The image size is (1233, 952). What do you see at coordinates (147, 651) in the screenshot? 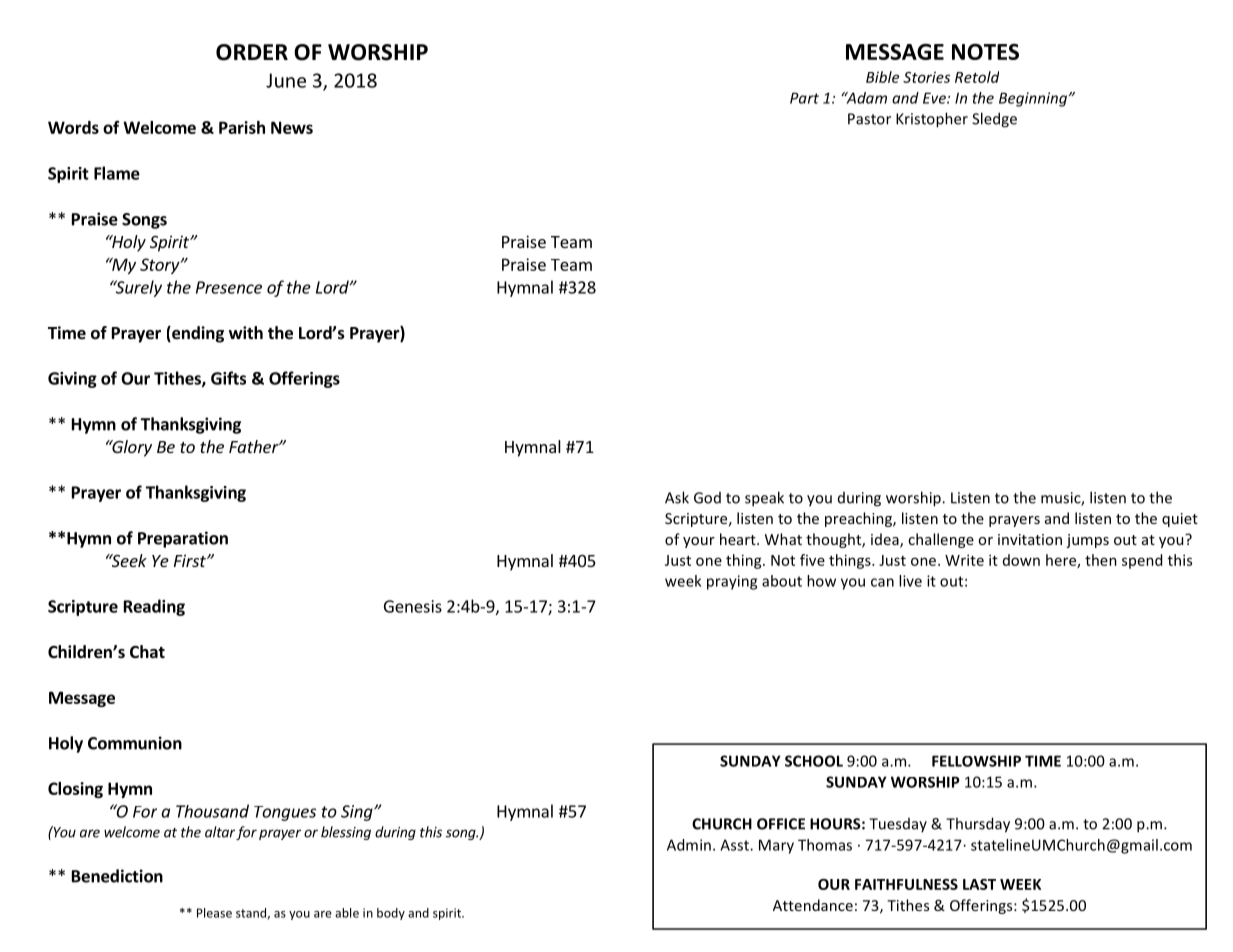
I see `Chat` at bounding box center [147, 651].
